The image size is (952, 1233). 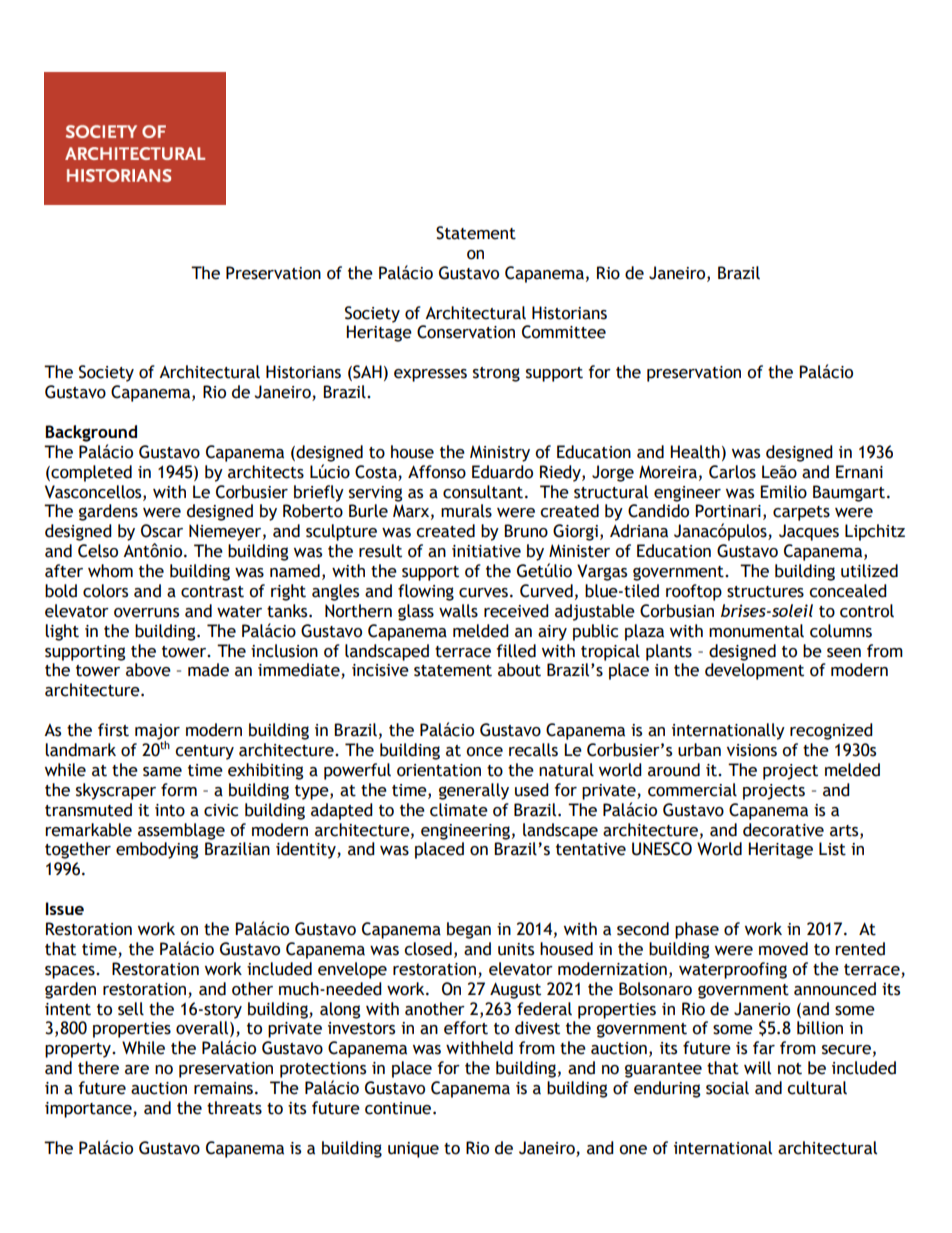 I want to click on overruns, so click(x=146, y=613).
